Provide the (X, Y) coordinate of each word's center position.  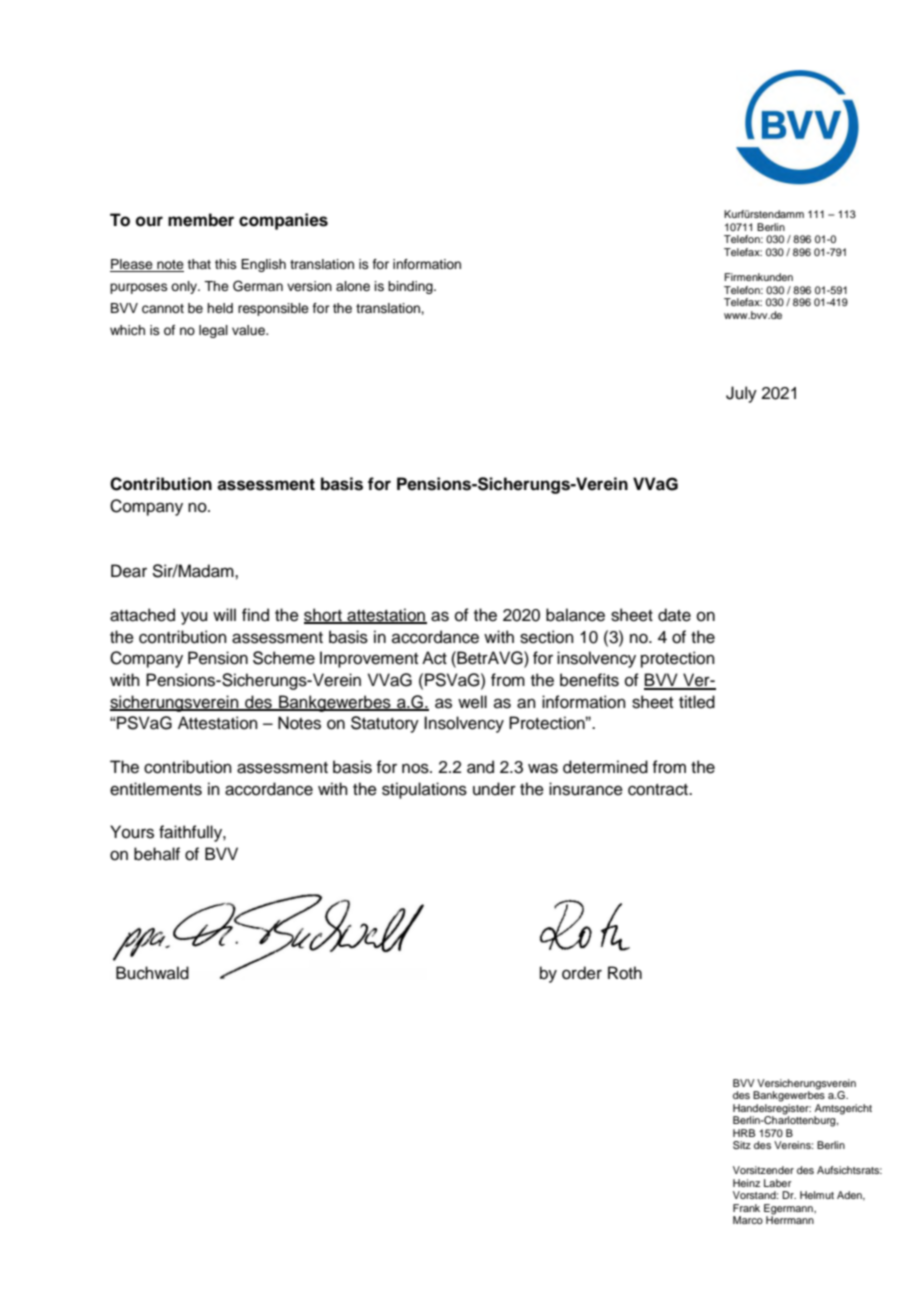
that (199, 264)
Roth (625, 973)
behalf (157, 854)
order (582, 973)
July (741, 394)
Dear (129, 571)
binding (411, 287)
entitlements (156, 789)
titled (697, 702)
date (674, 615)
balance (575, 615)
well (472, 702)
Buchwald (152, 973)
